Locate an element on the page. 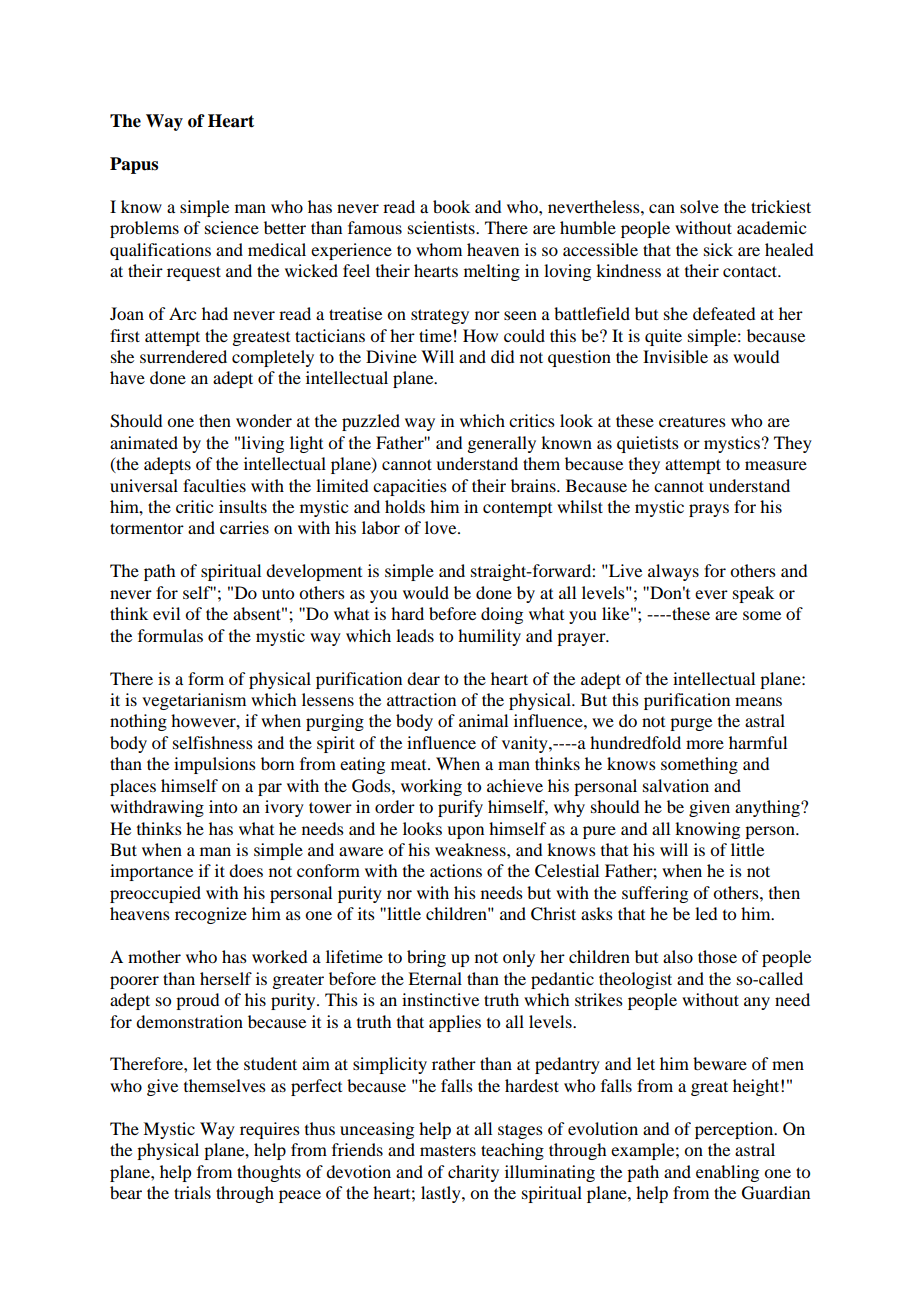 The height and width of the document is (1308, 924). creatures is located at coordinates (692, 421).
